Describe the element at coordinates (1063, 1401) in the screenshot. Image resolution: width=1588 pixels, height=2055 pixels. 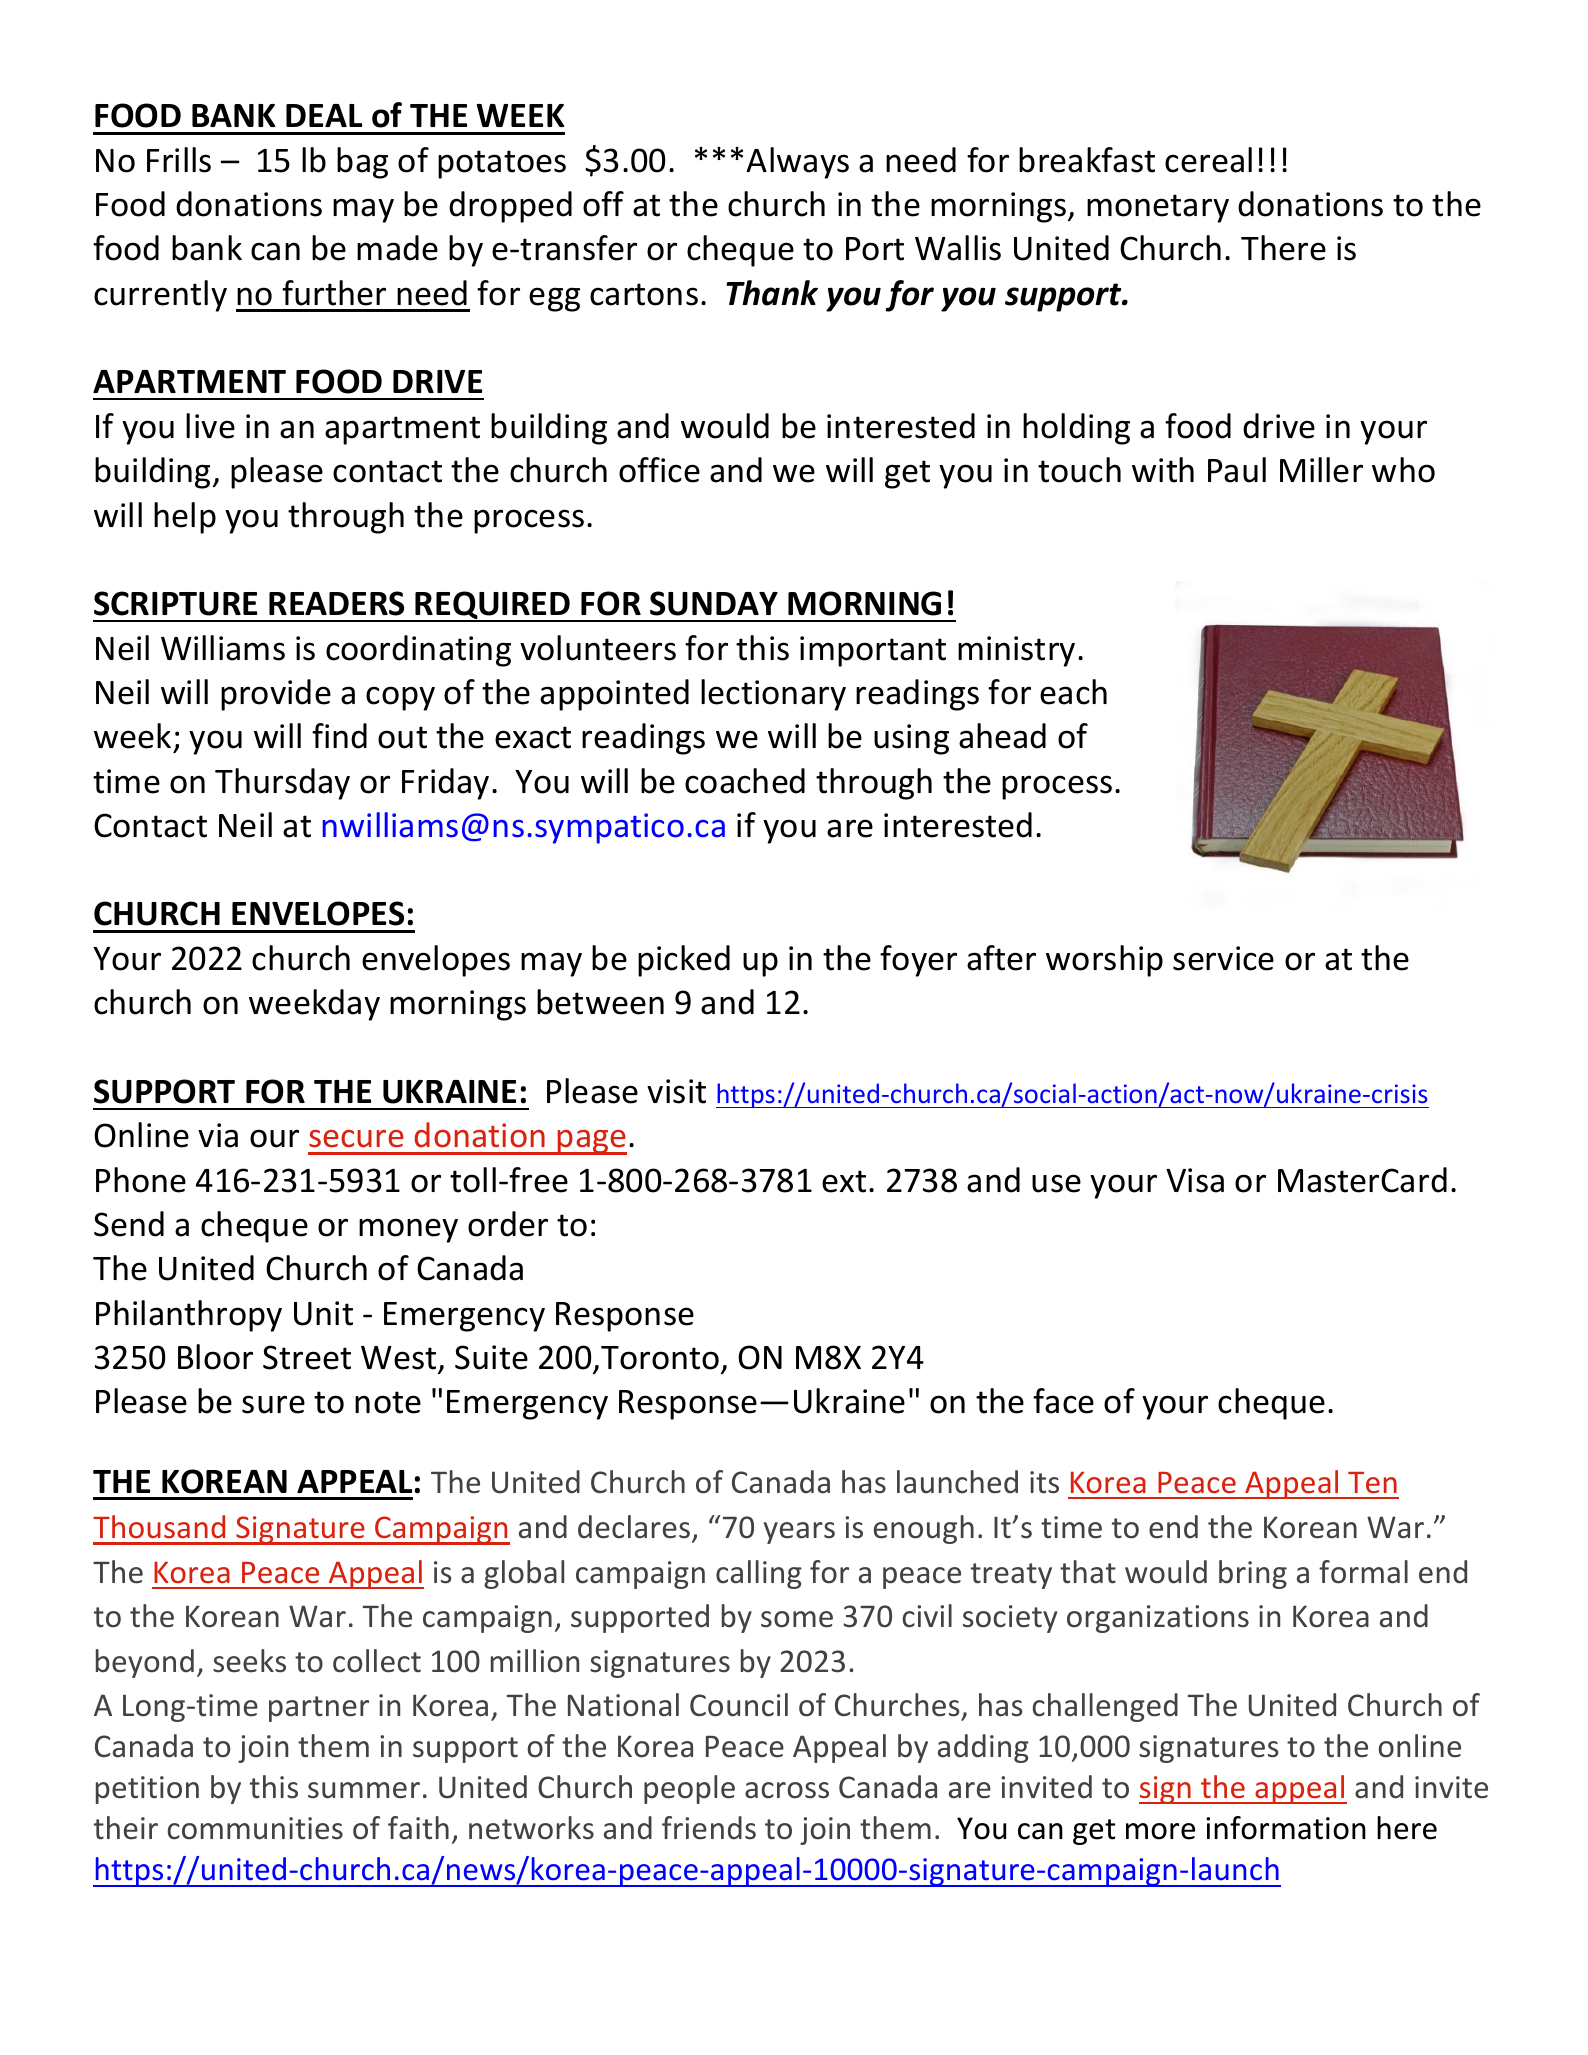
I see `face` at that location.
